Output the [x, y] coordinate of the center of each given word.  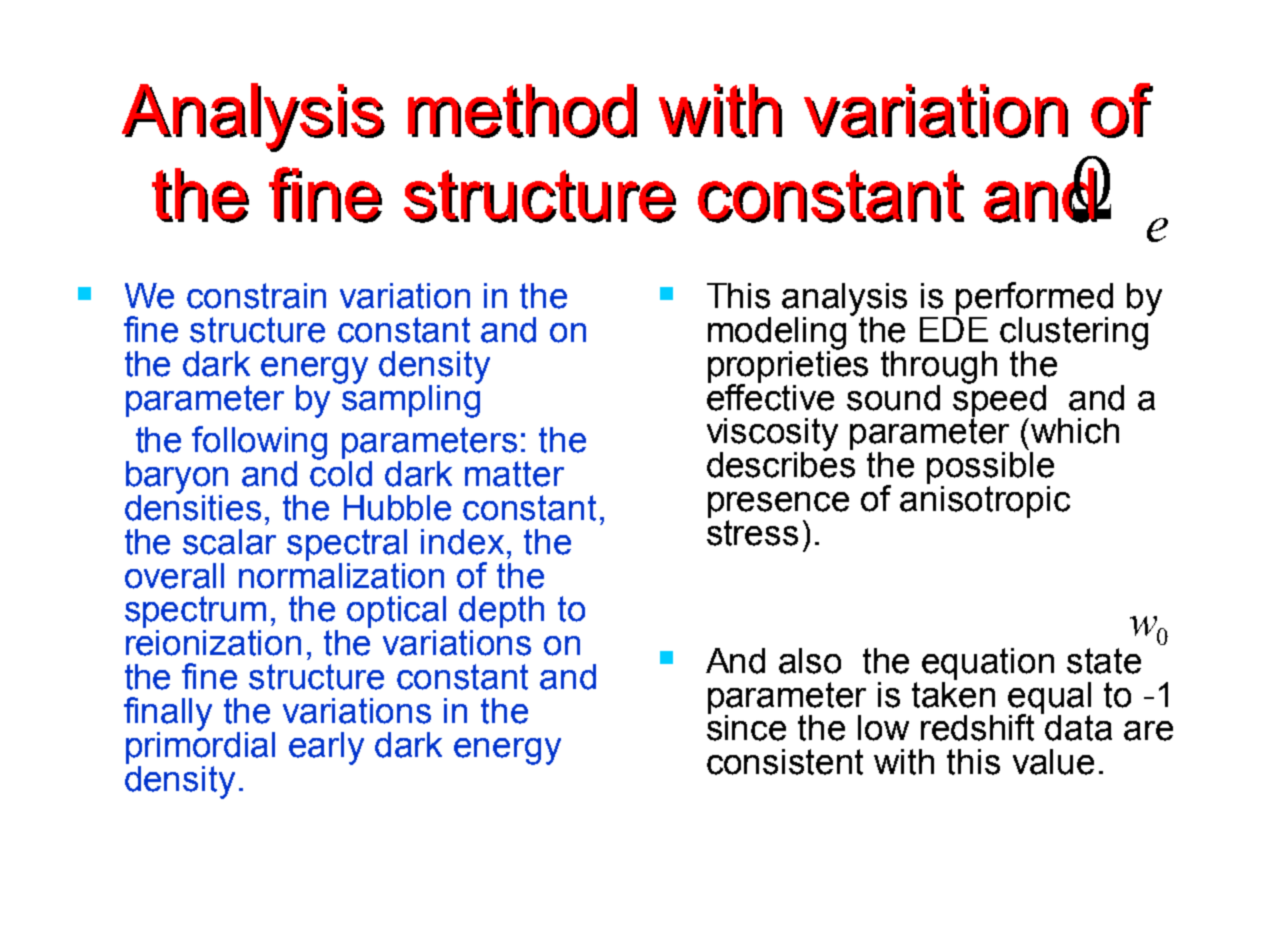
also [810, 661]
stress [752, 533]
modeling [777, 334]
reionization [213, 643]
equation [988, 664]
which [1075, 431]
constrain [256, 296]
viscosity [772, 435]
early [326, 748]
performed [1034, 300]
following [259, 444]
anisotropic [985, 500]
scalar [229, 542]
